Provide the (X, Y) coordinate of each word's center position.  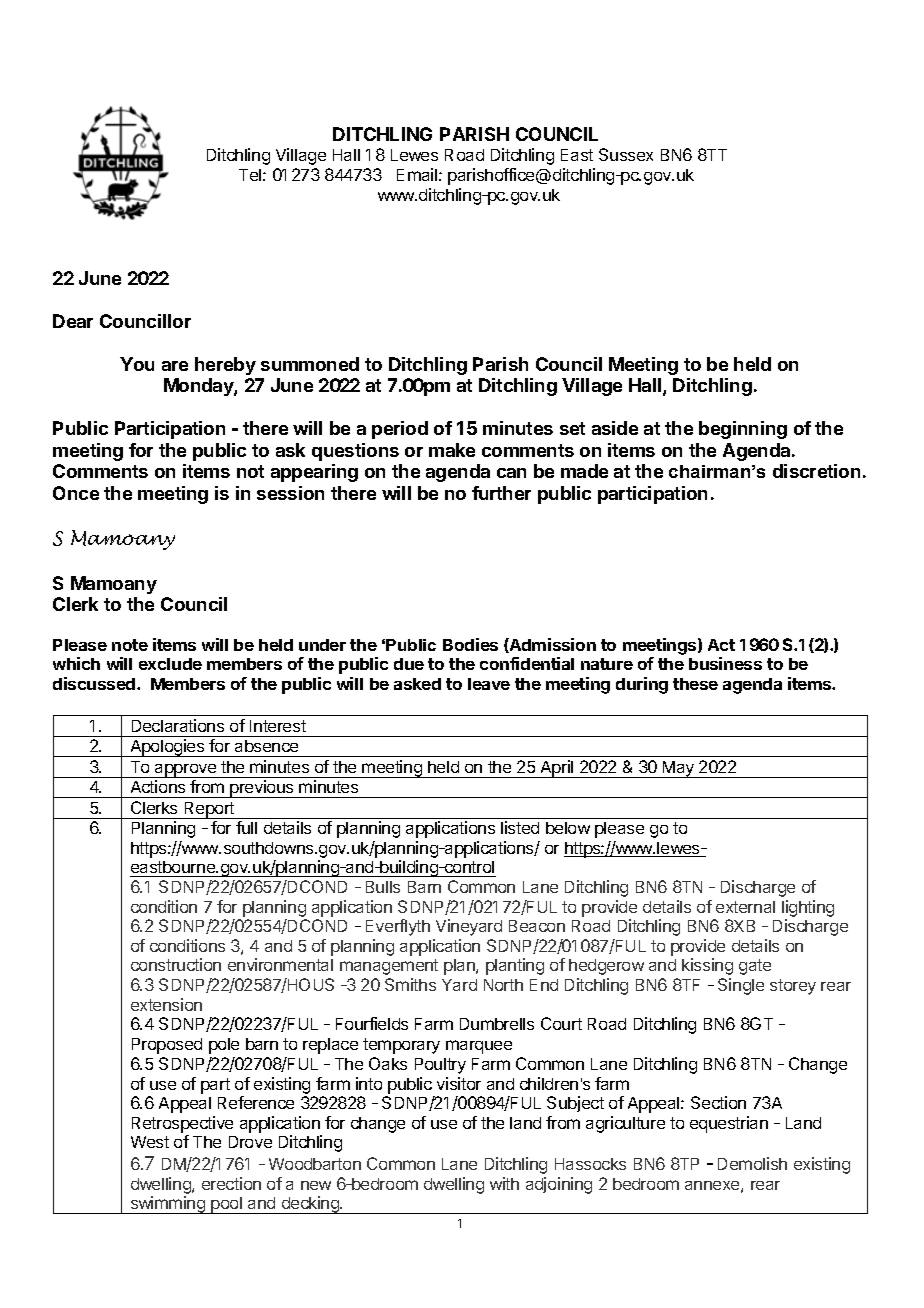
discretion (816, 471)
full (246, 827)
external (745, 907)
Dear (73, 321)
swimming (168, 1205)
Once (76, 493)
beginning (743, 430)
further (501, 493)
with (504, 1183)
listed (520, 827)
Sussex (626, 154)
